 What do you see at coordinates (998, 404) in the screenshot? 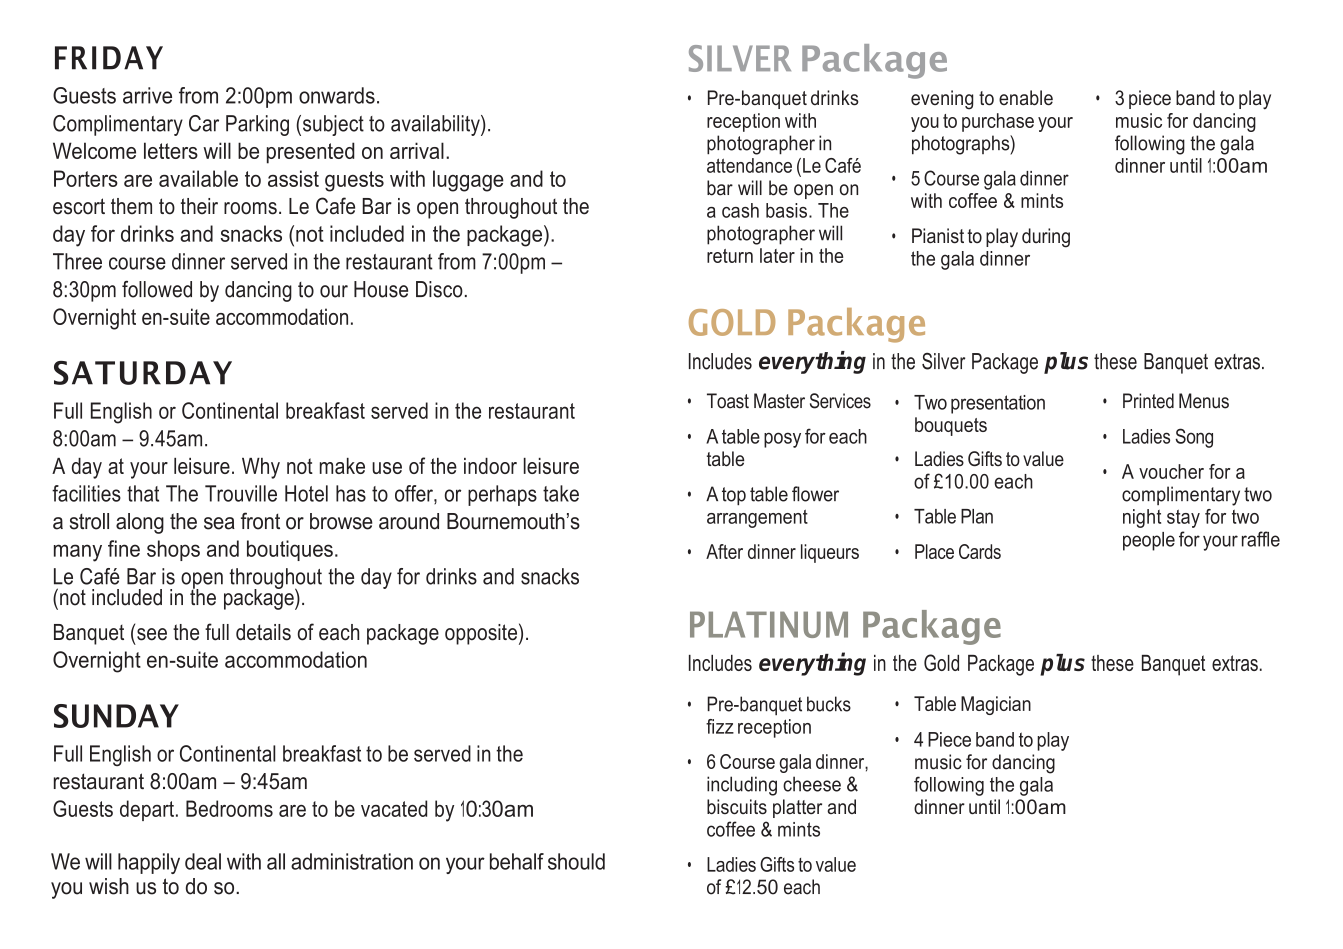
I see `presentation` at bounding box center [998, 404].
